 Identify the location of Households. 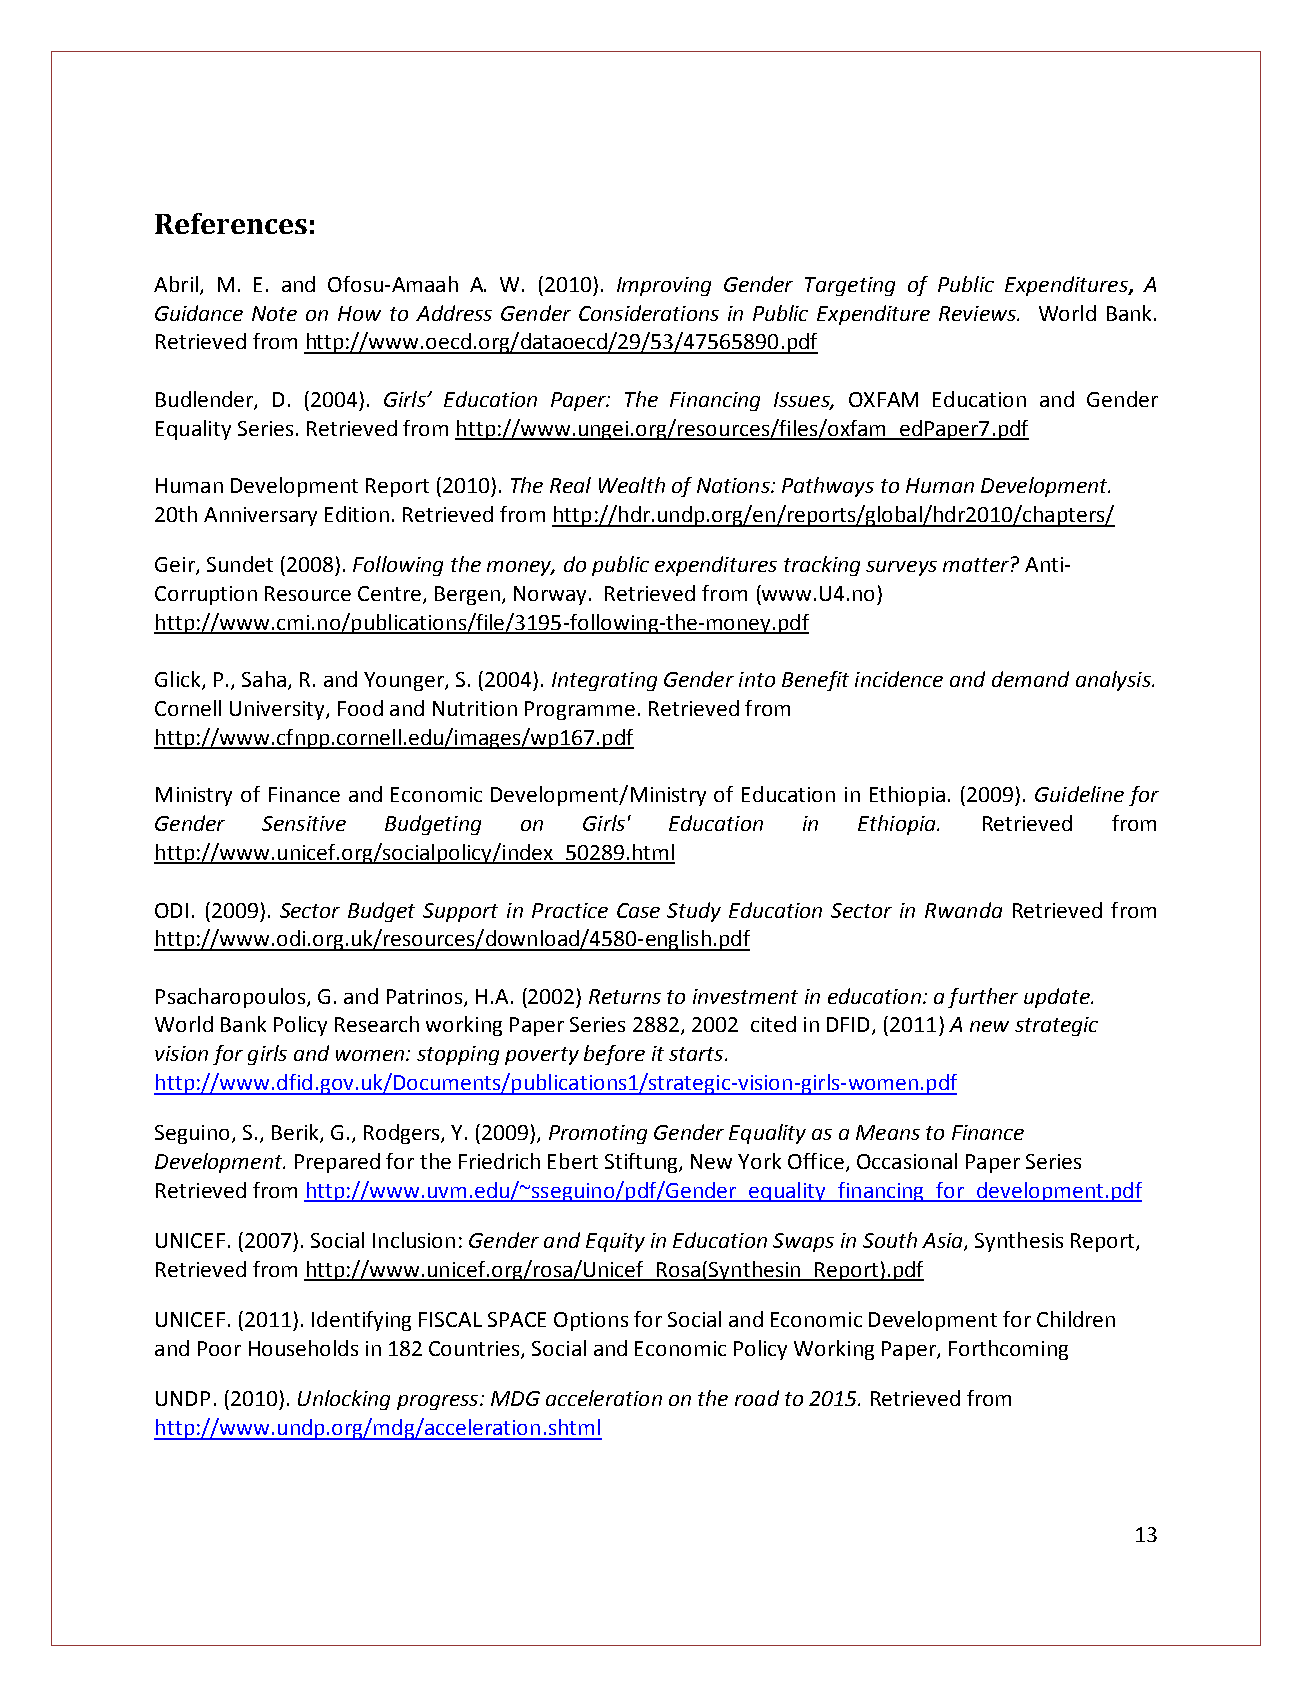
(303, 1348).
